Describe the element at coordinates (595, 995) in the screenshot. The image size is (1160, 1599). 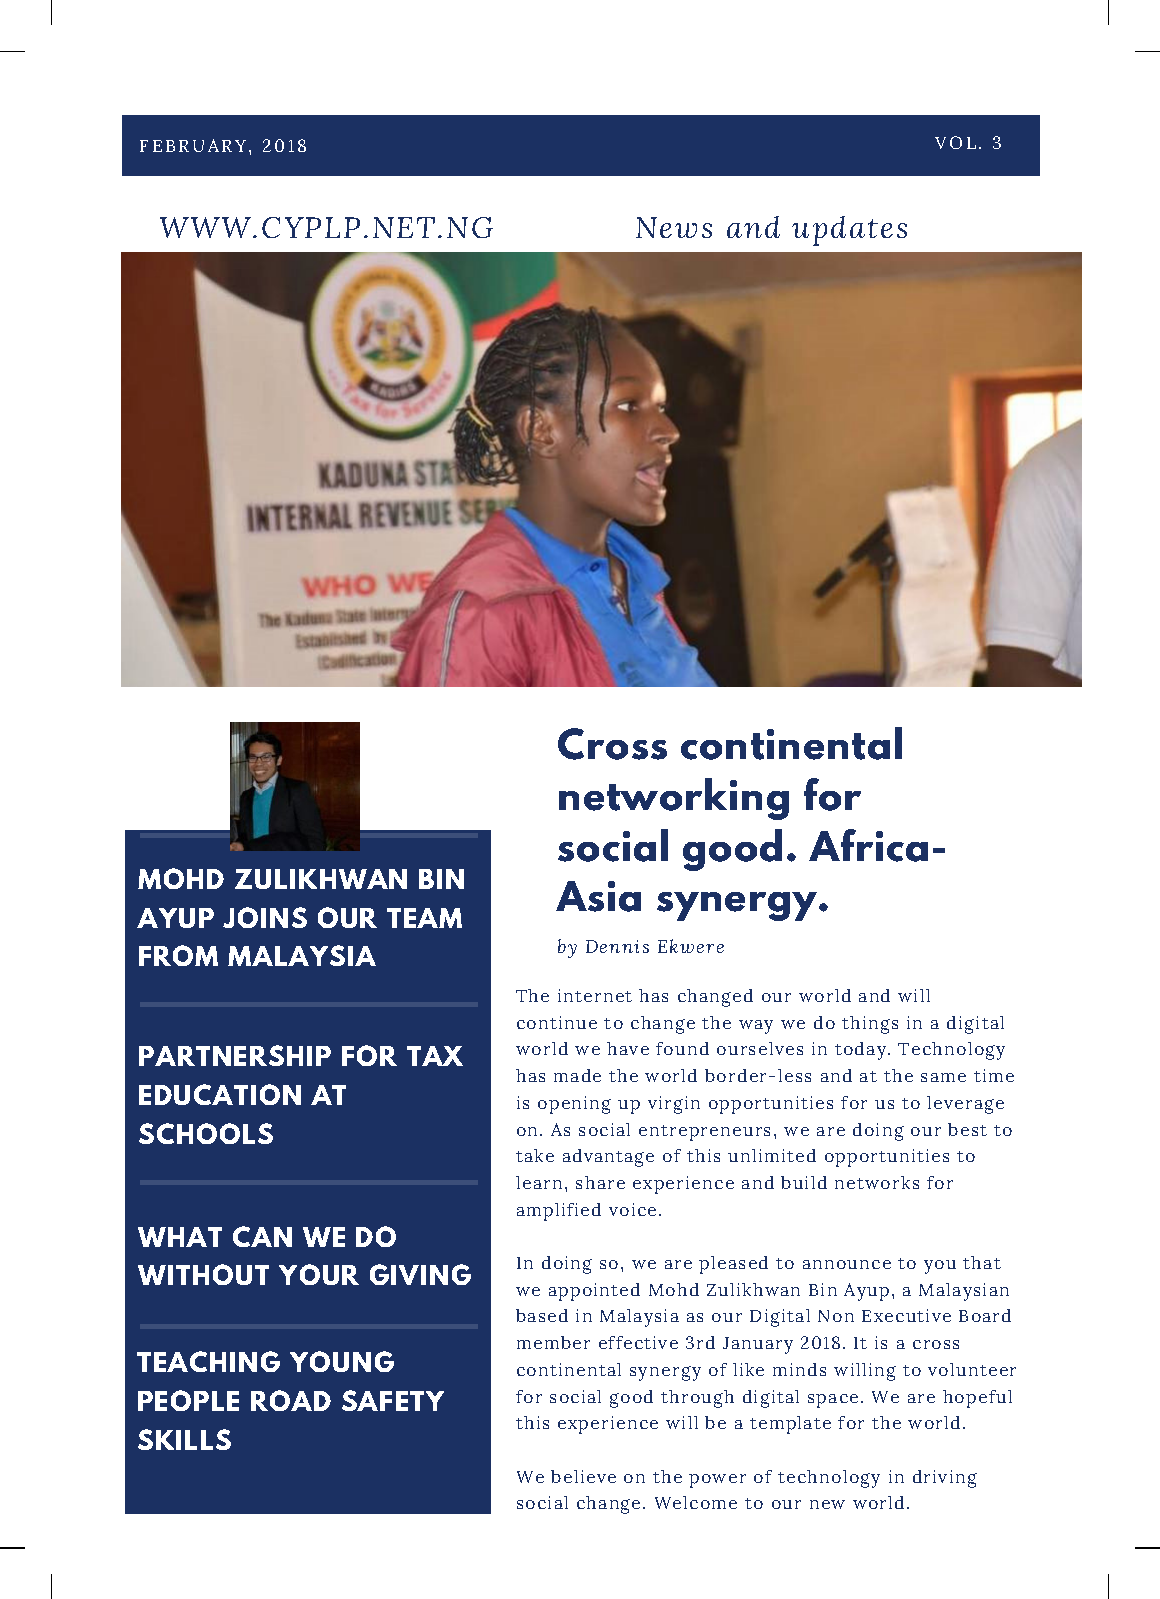
I see `internet` at that location.
